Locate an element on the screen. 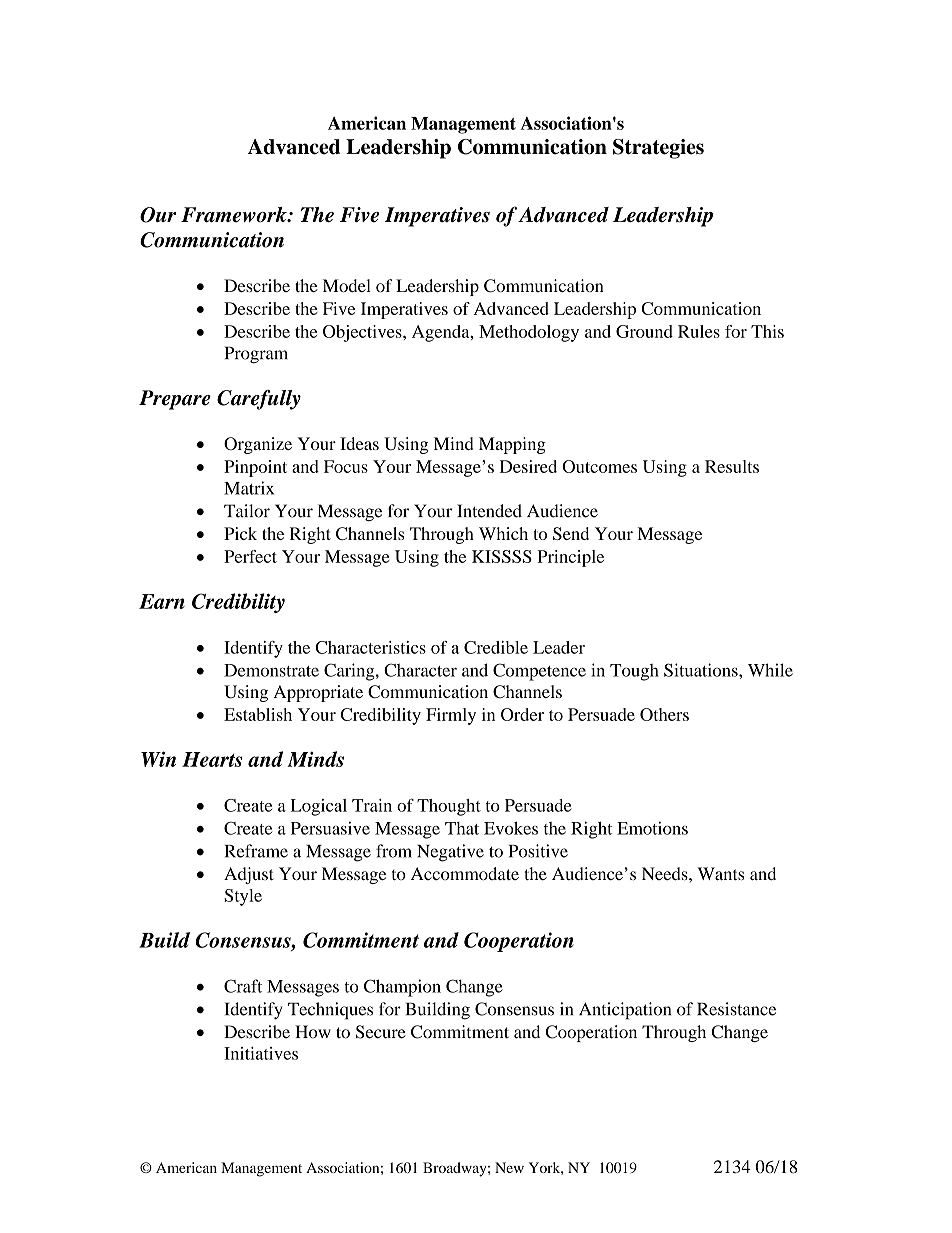 The width and height of the screenshot is (952, 1233). Results is located at coordinates (732, 466).
